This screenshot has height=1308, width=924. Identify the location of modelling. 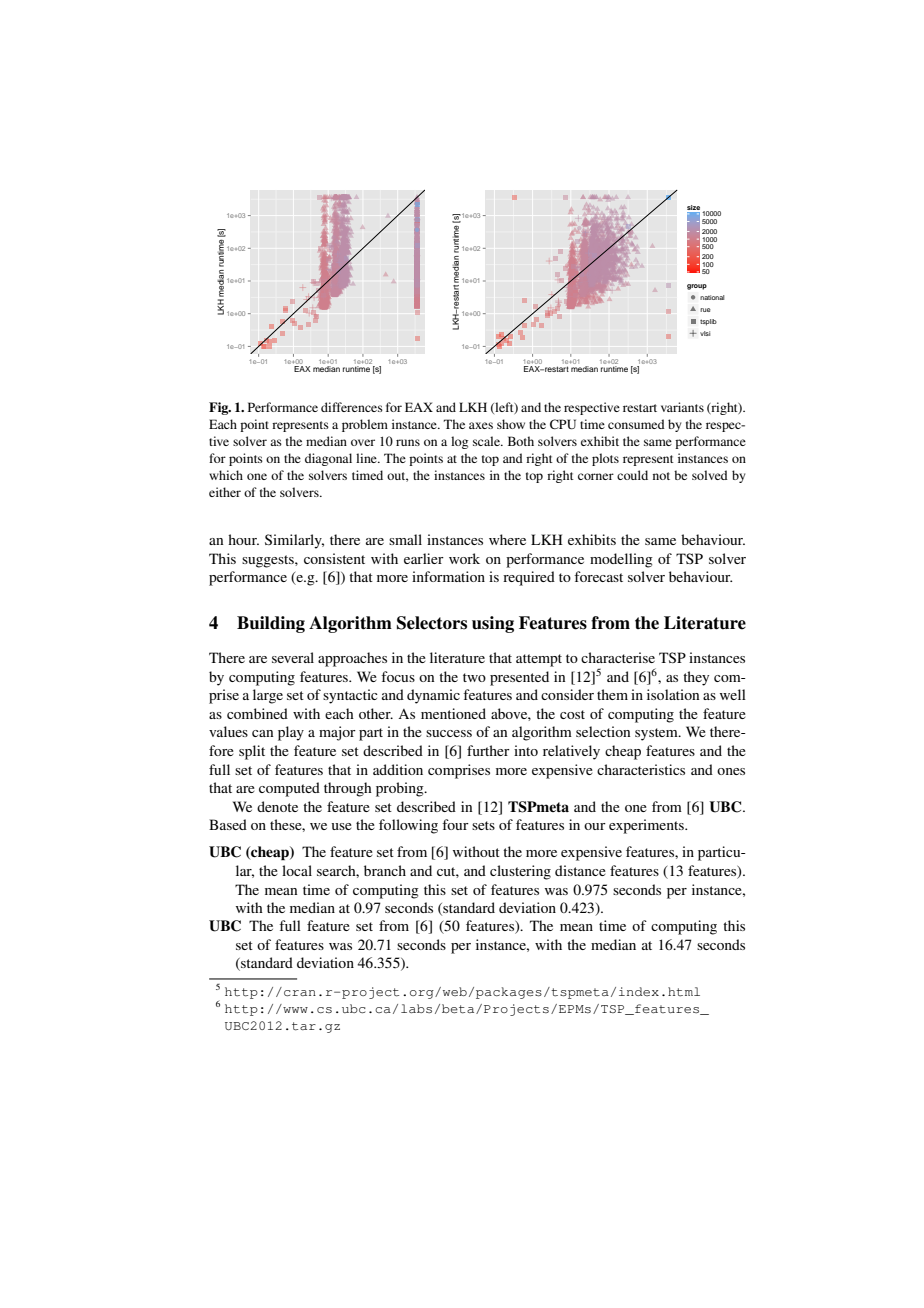
(621, 560).
